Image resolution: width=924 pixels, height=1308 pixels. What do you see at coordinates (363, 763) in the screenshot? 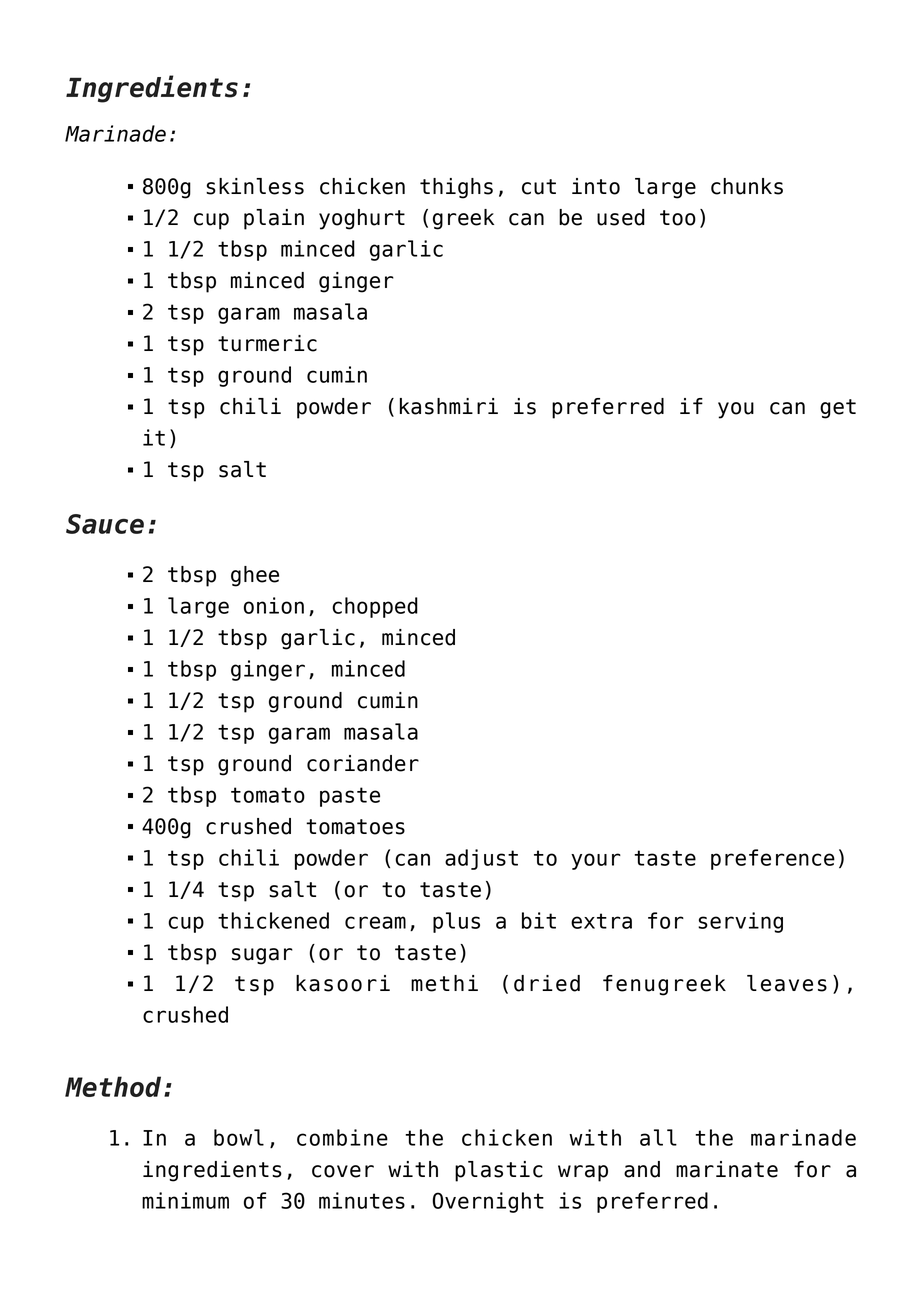
I see `coriander` at bounding box center [363, 763].
